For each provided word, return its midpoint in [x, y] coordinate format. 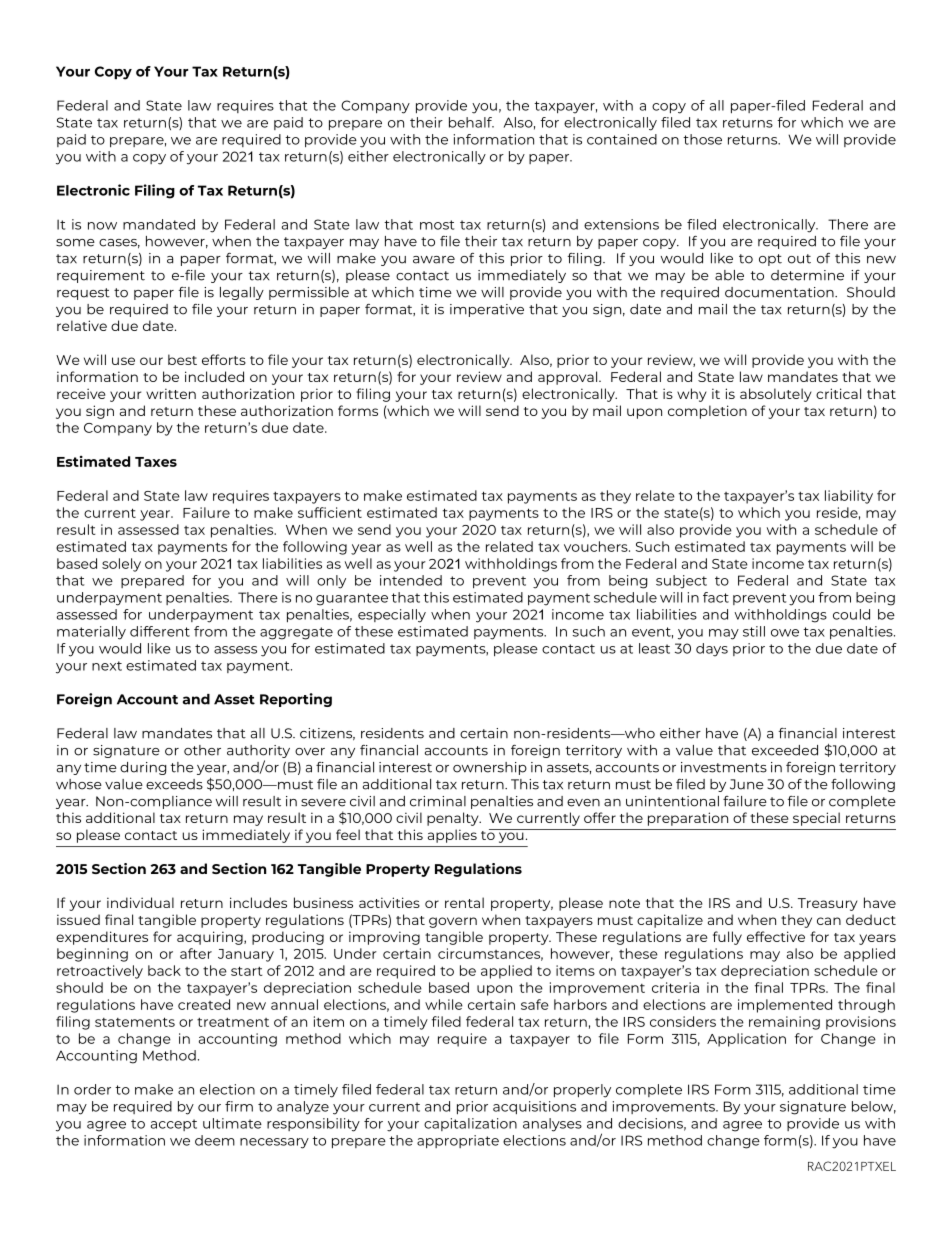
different [160, 631]
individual [140, 902]
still [754, 631]
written [171, 393]
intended [411, 580]
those [702, 139]
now [102, 226]
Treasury [827, 904]
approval [569, 378]
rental [464, 902]
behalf [471, 122]
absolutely [775, 395]
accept [174, 1125]
